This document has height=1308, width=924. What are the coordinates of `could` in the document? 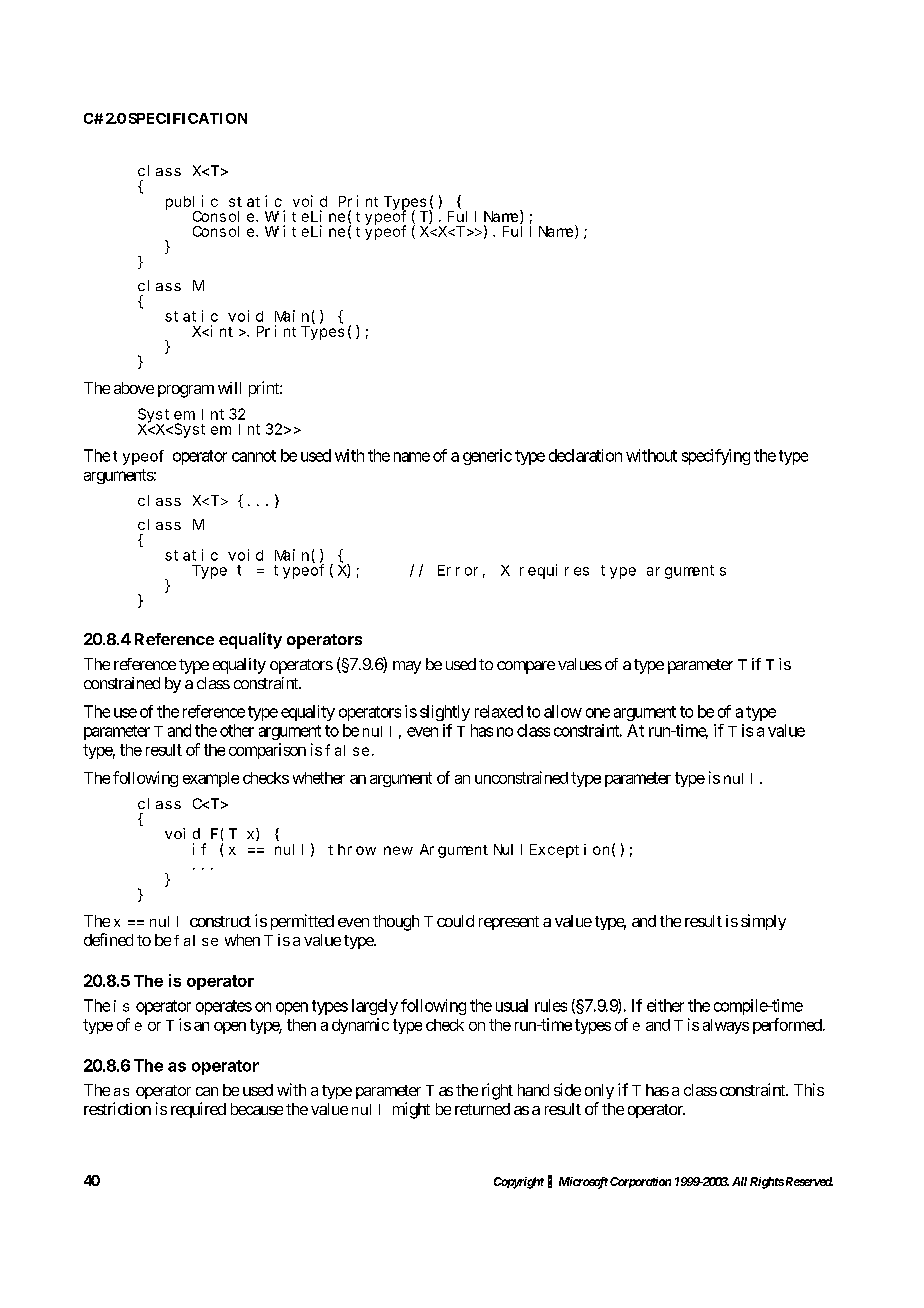 It's located at (455, 921).
